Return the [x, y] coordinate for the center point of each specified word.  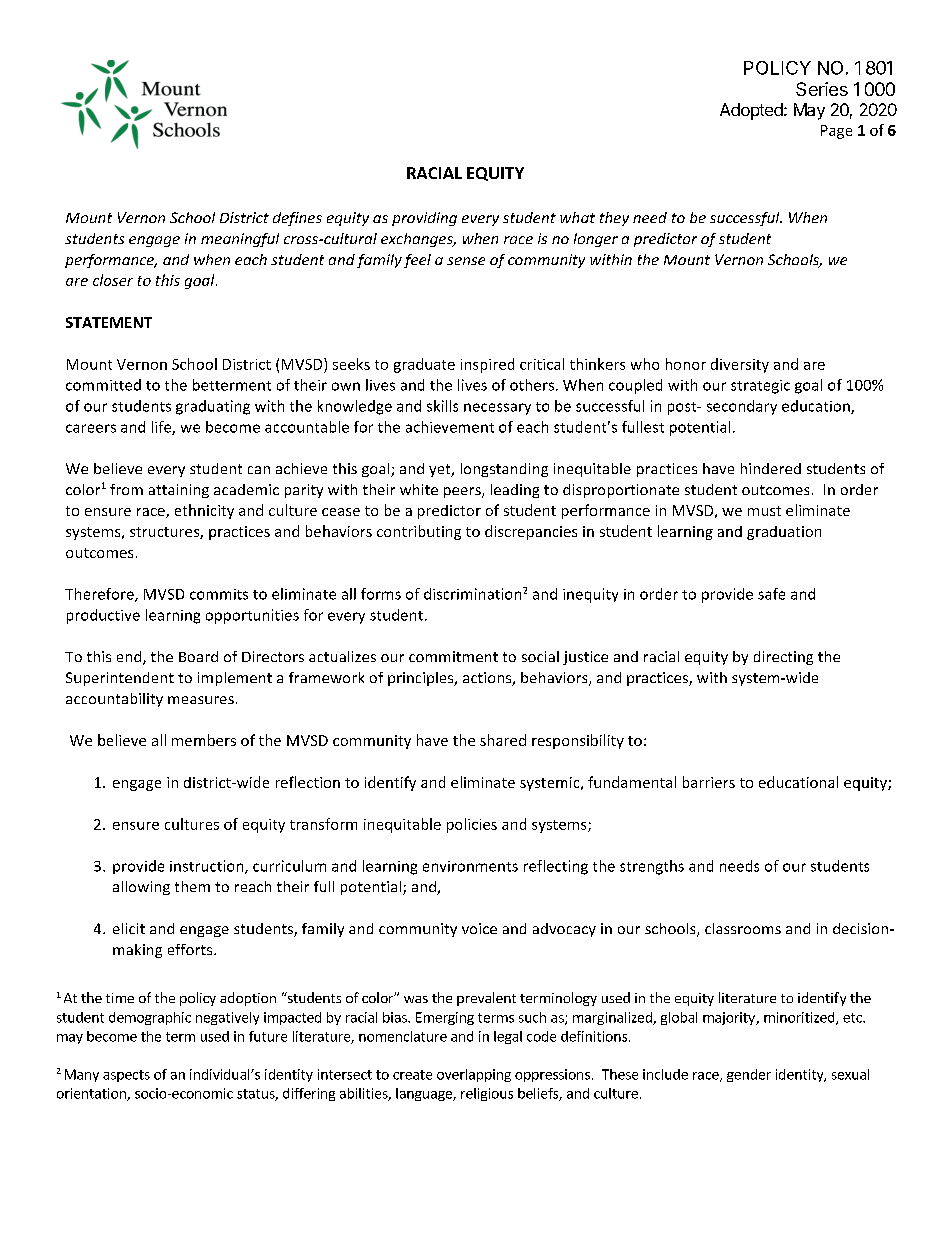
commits [219, 594]
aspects [126, 1076]
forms [381, 594]
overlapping [474, 1075]
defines [297, 219]
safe [771, 594]
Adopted [752, 111]
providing [424, 219]
